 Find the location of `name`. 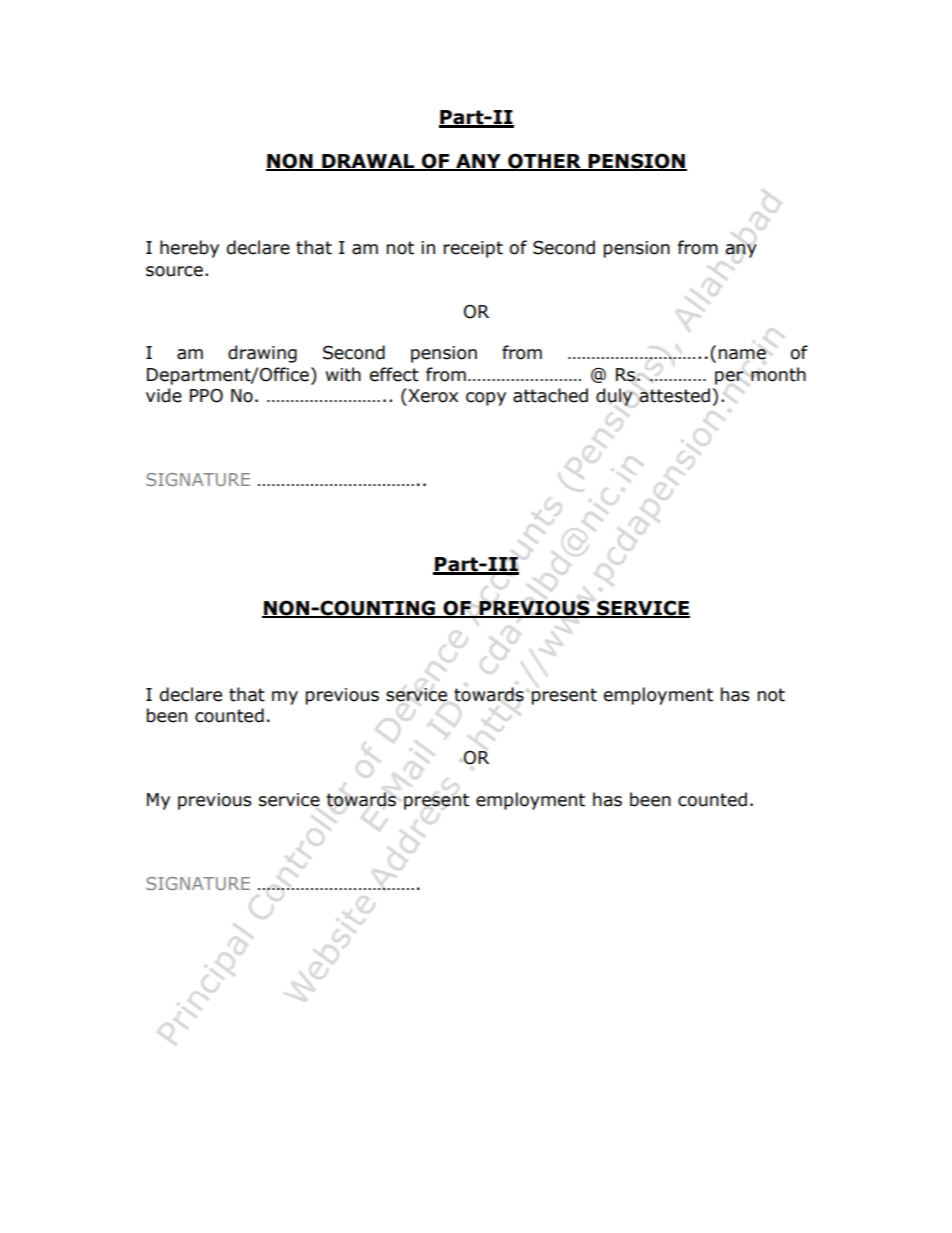

name is located at coordinates (742, 354).
